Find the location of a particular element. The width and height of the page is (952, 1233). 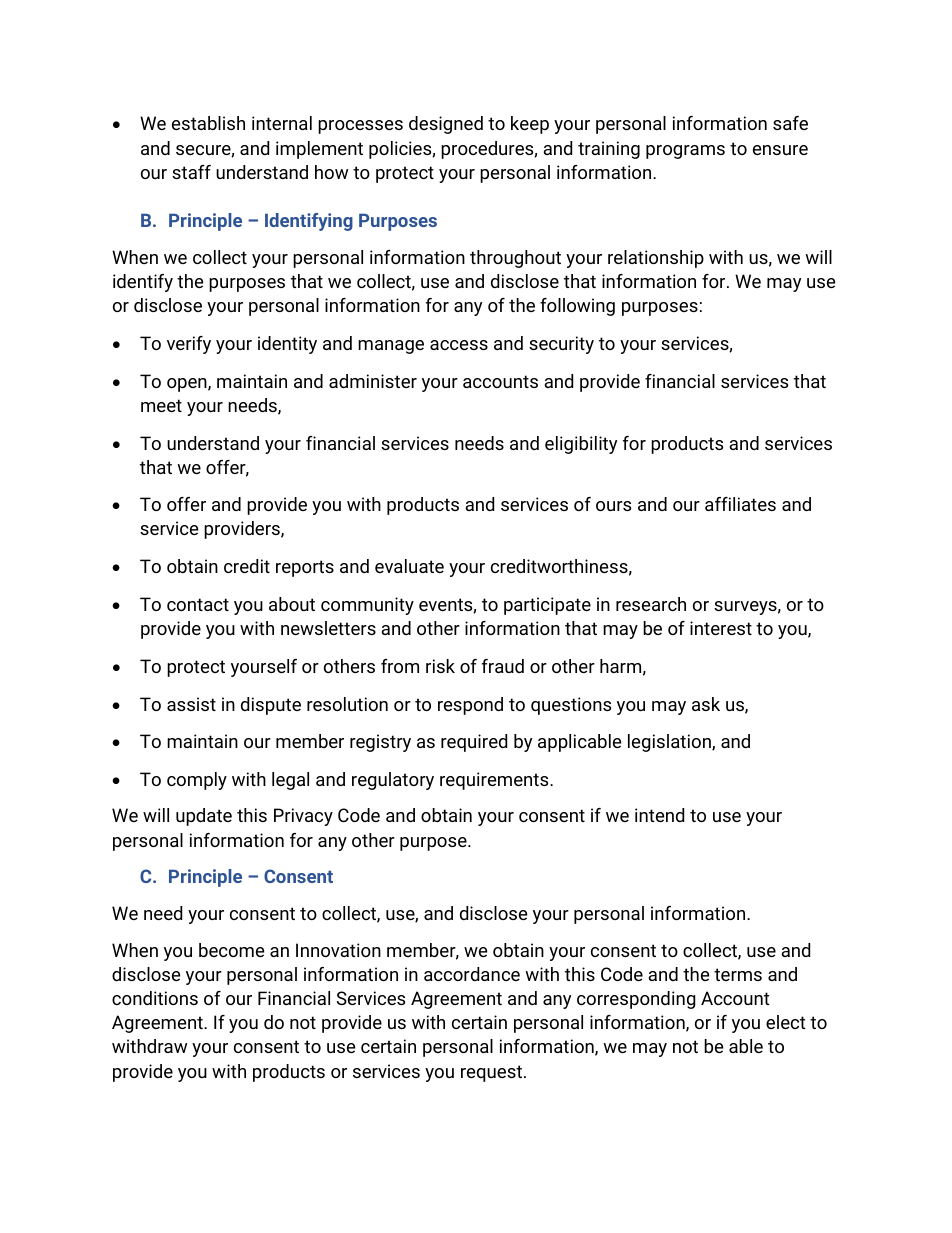

conditions is located at coordinates (155, 998).
